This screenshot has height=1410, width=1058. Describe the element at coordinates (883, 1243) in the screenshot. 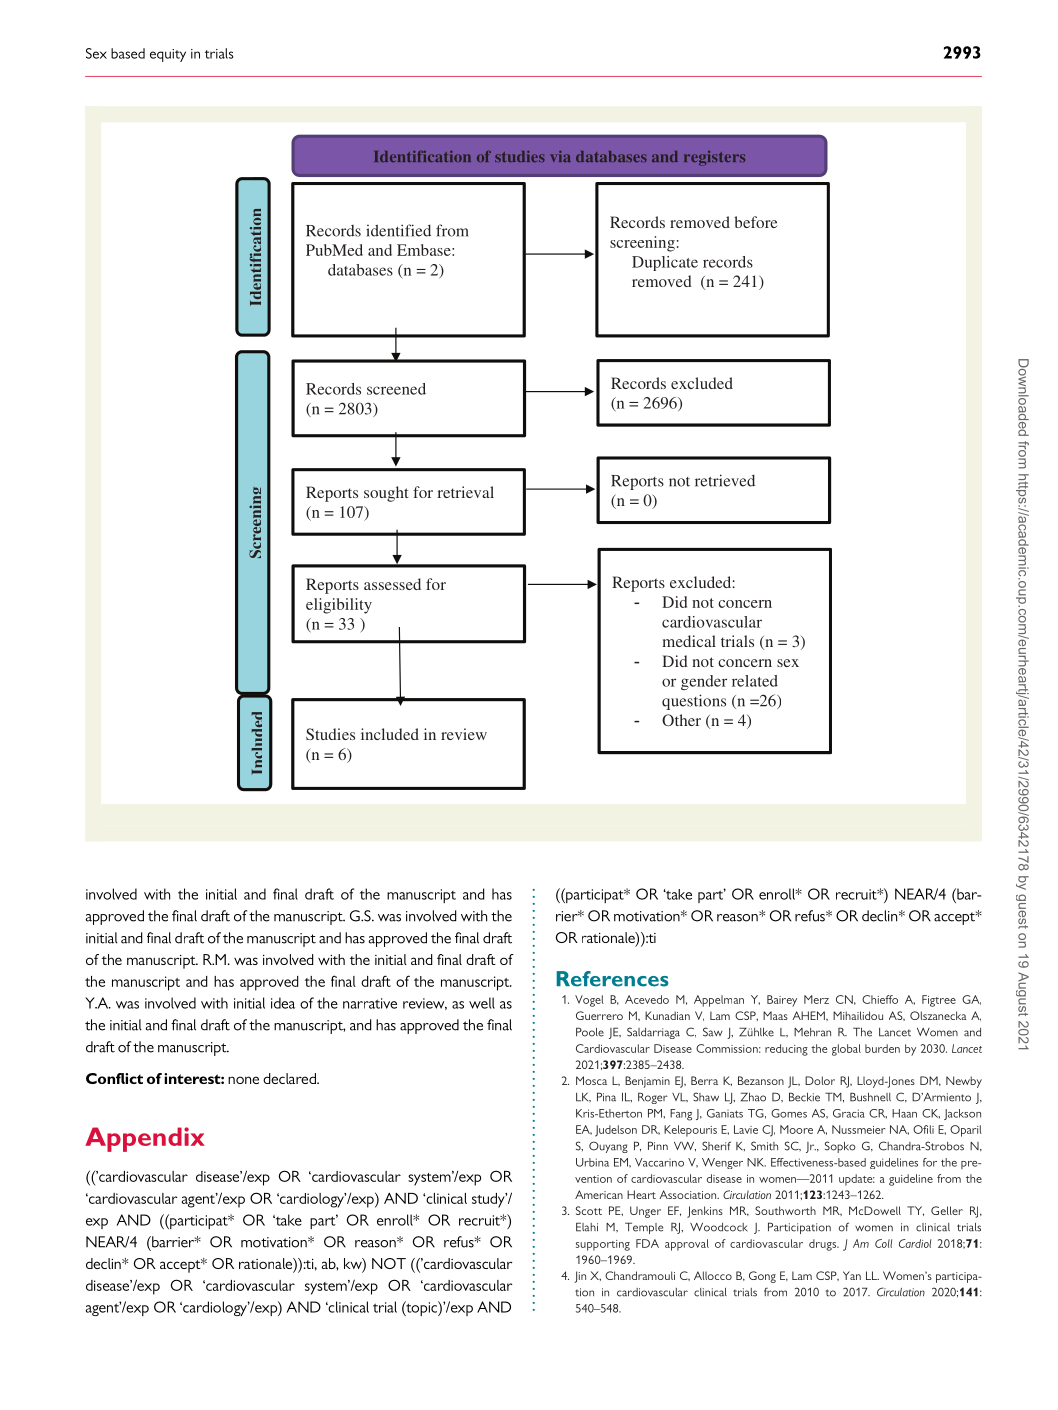

I see `Coll` at that location.
